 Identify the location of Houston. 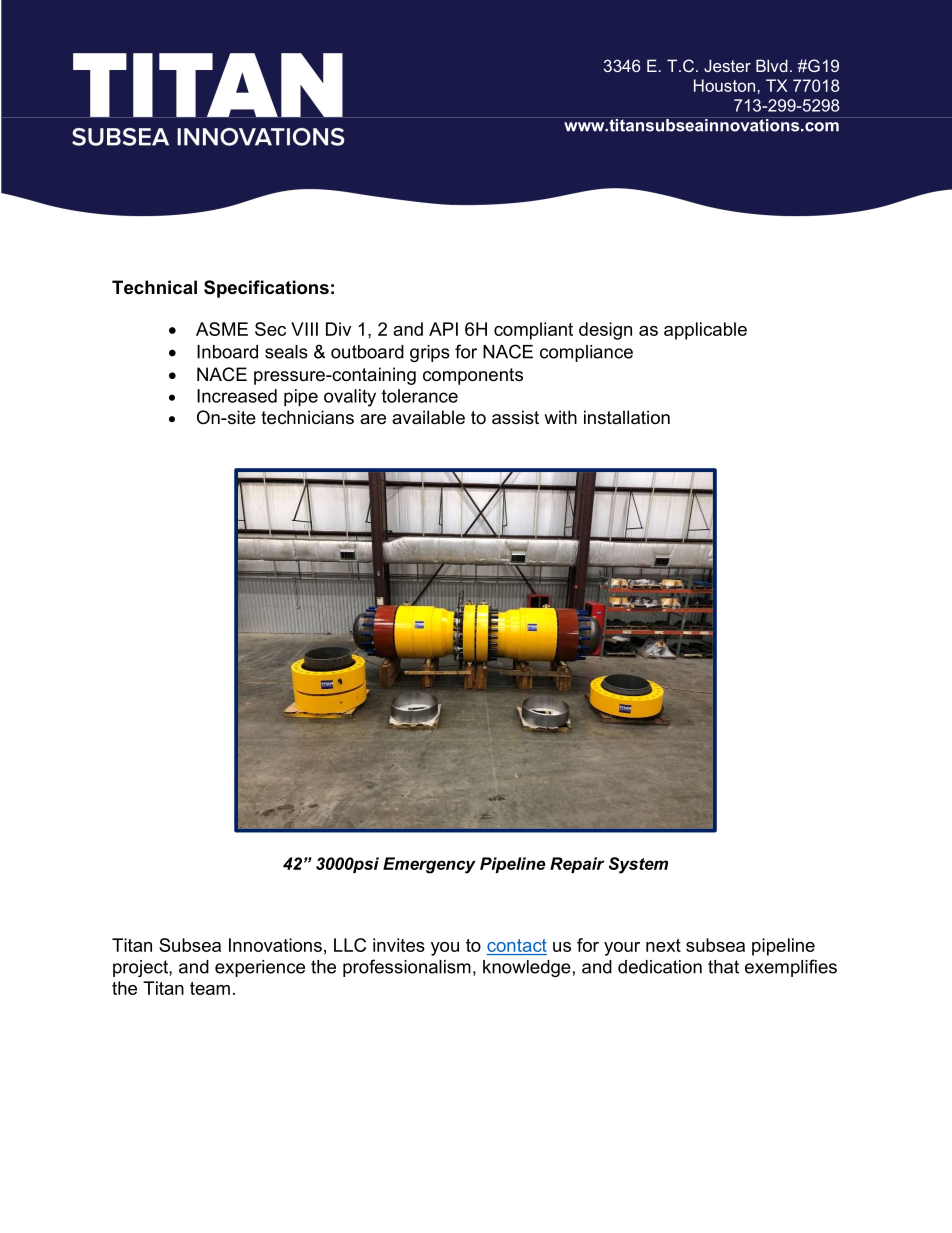
(726, 85).
